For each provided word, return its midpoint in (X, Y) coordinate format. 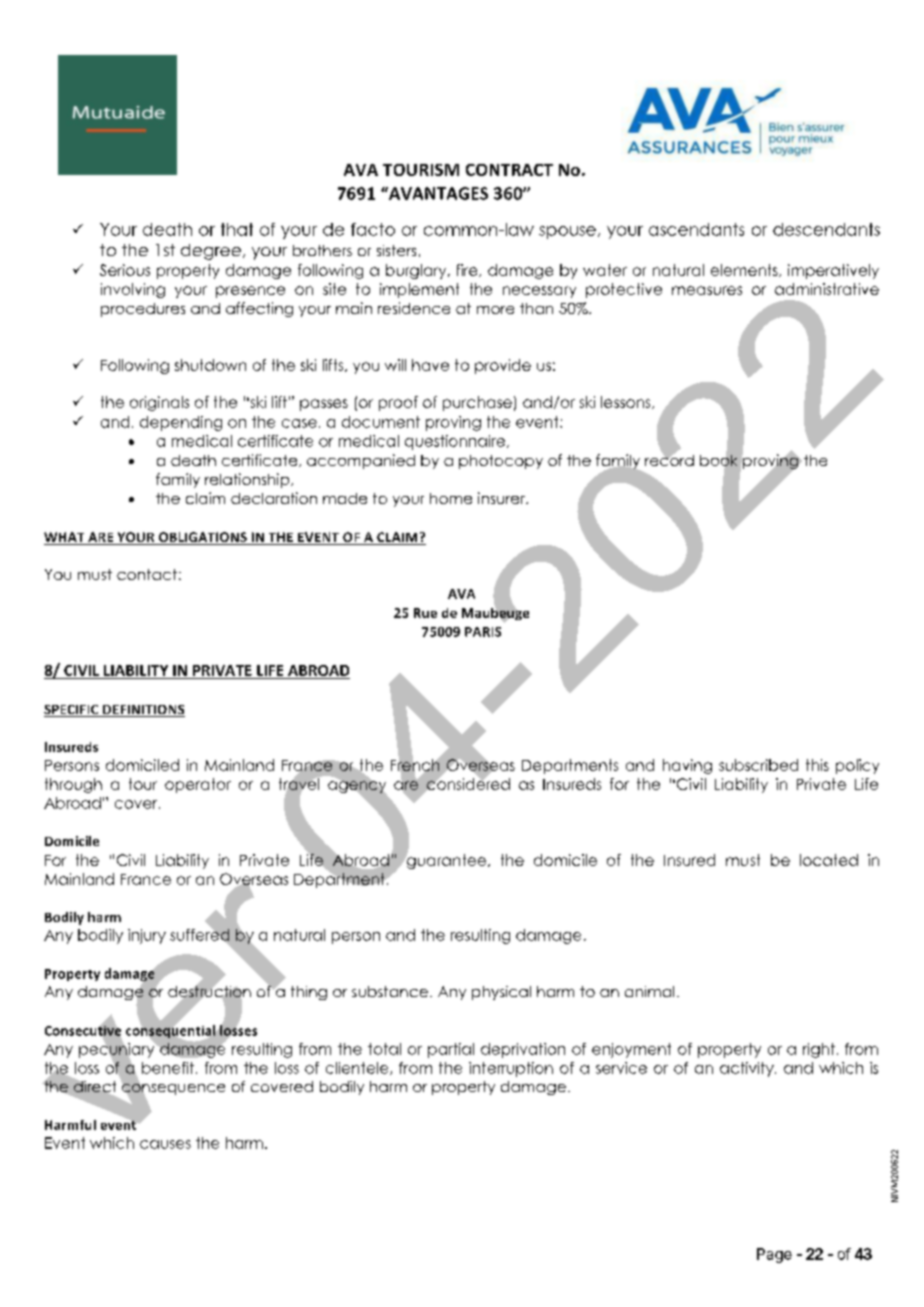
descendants (826, 229)
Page (774, 1255)
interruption (511, 1069)
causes (165, 1144)
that (237, 229)
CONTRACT (509, 170)
